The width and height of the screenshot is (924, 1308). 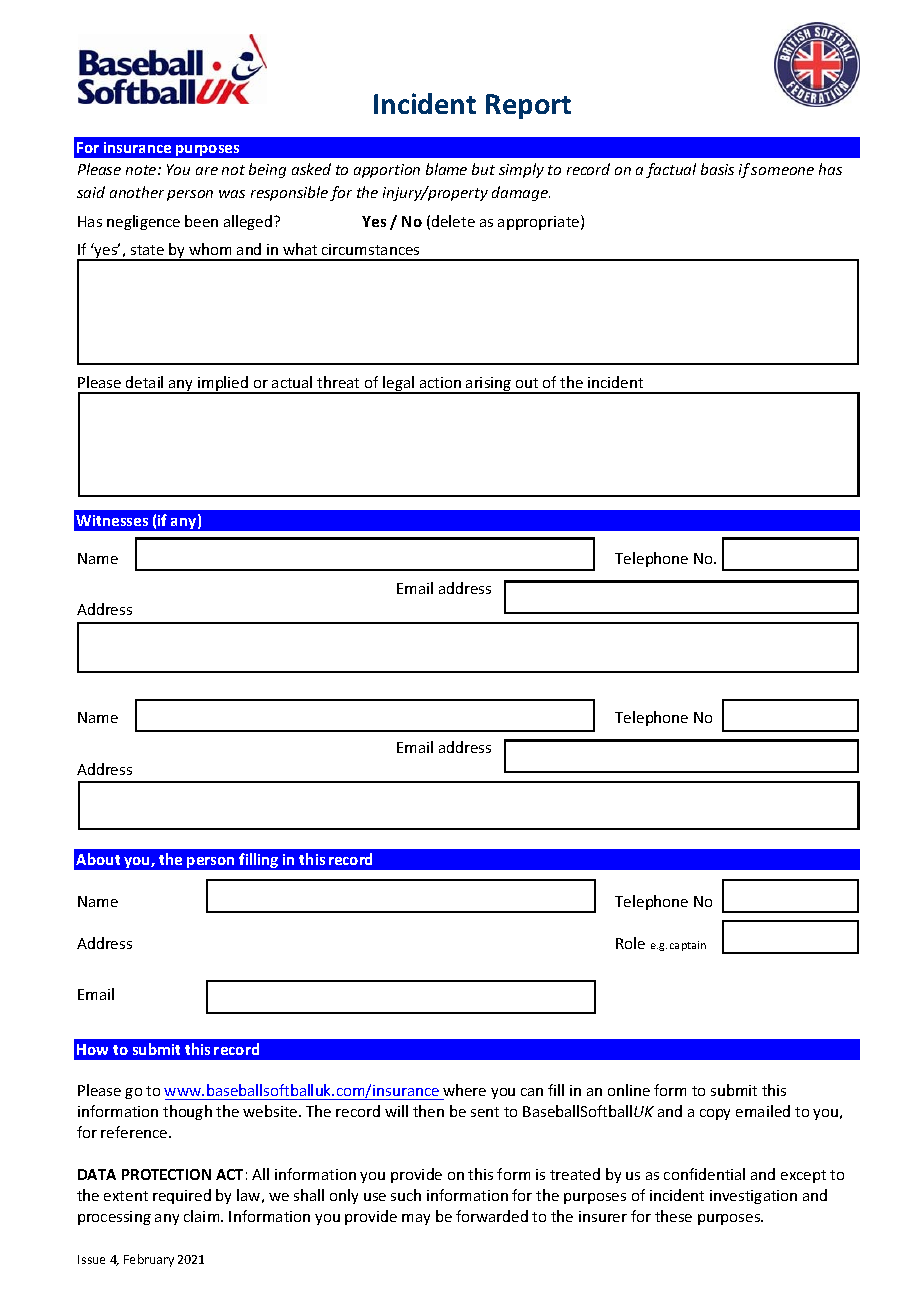 I want to click on may, so click(x=416, y=1219).
